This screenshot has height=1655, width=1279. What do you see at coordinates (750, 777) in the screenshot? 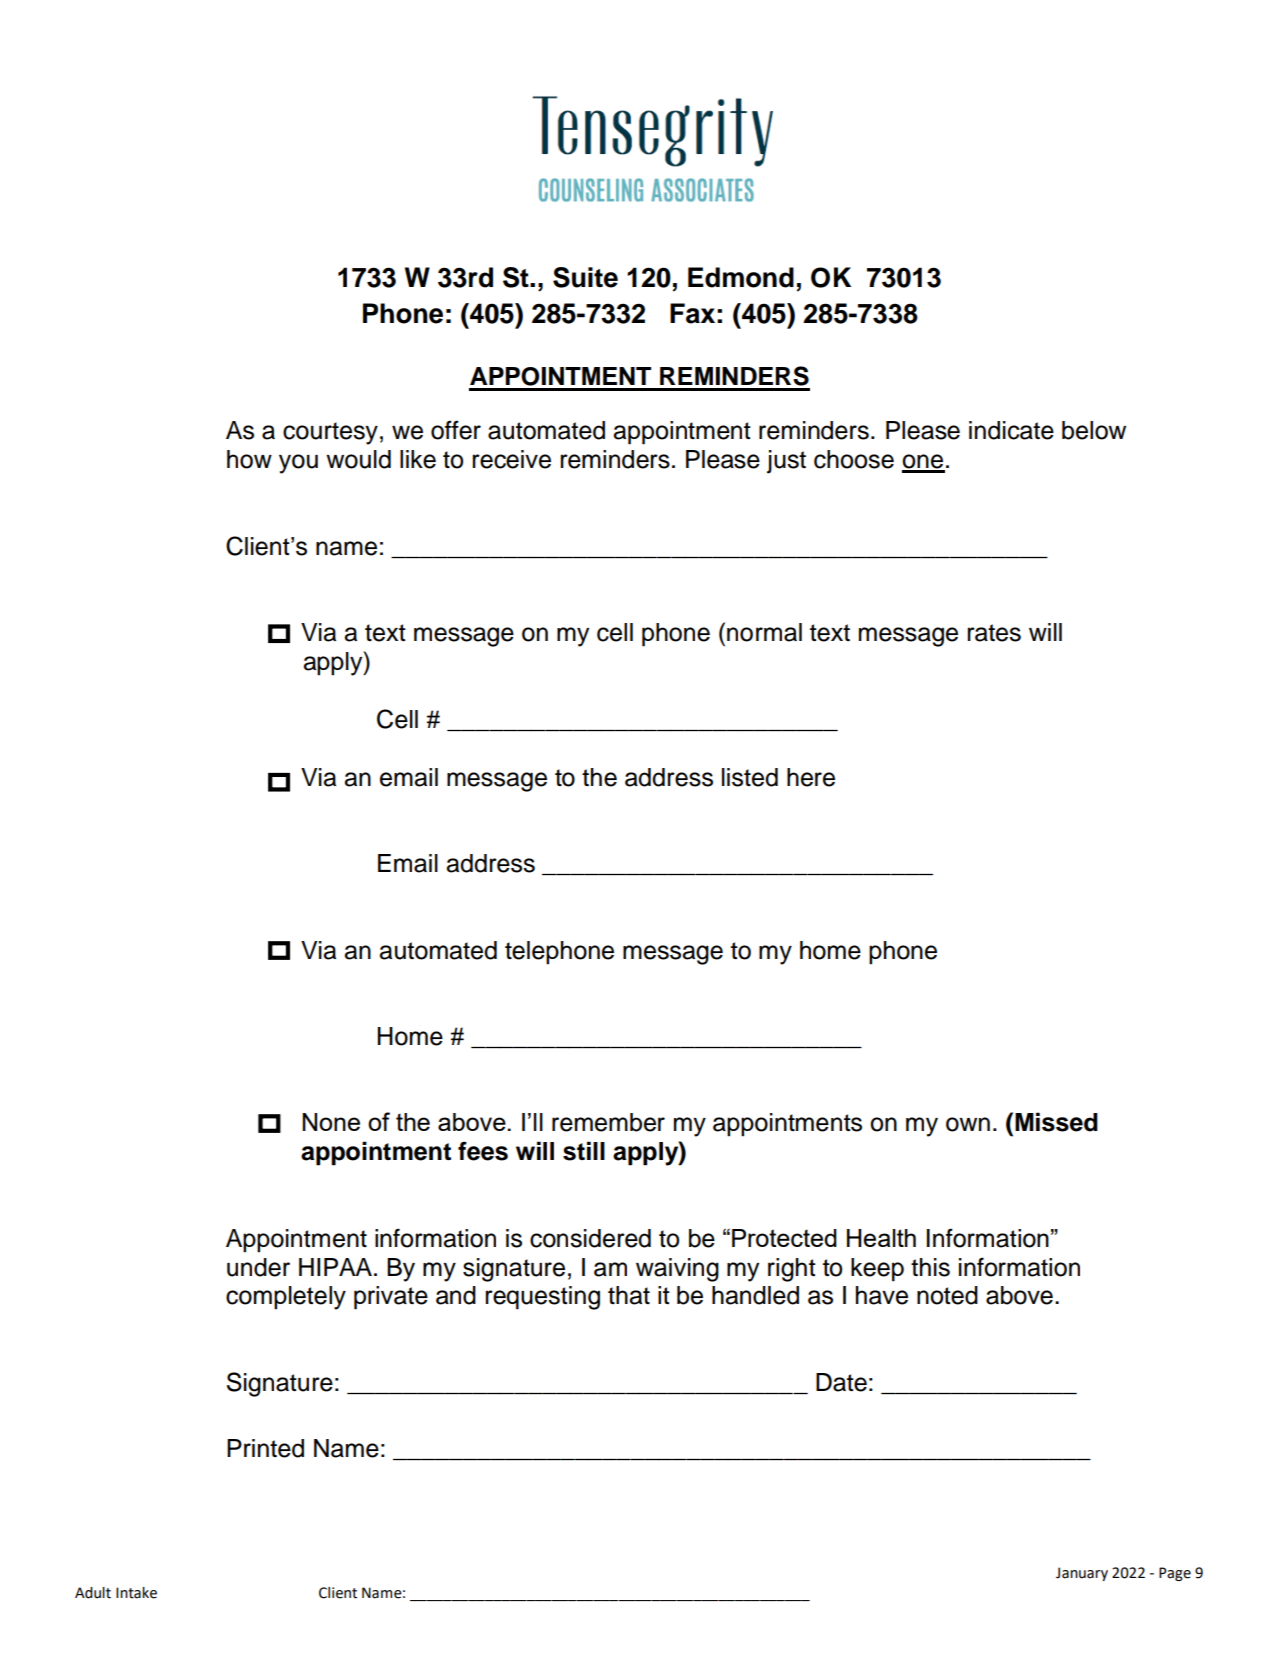
I see `listed` at bounding box center [750, 777].
